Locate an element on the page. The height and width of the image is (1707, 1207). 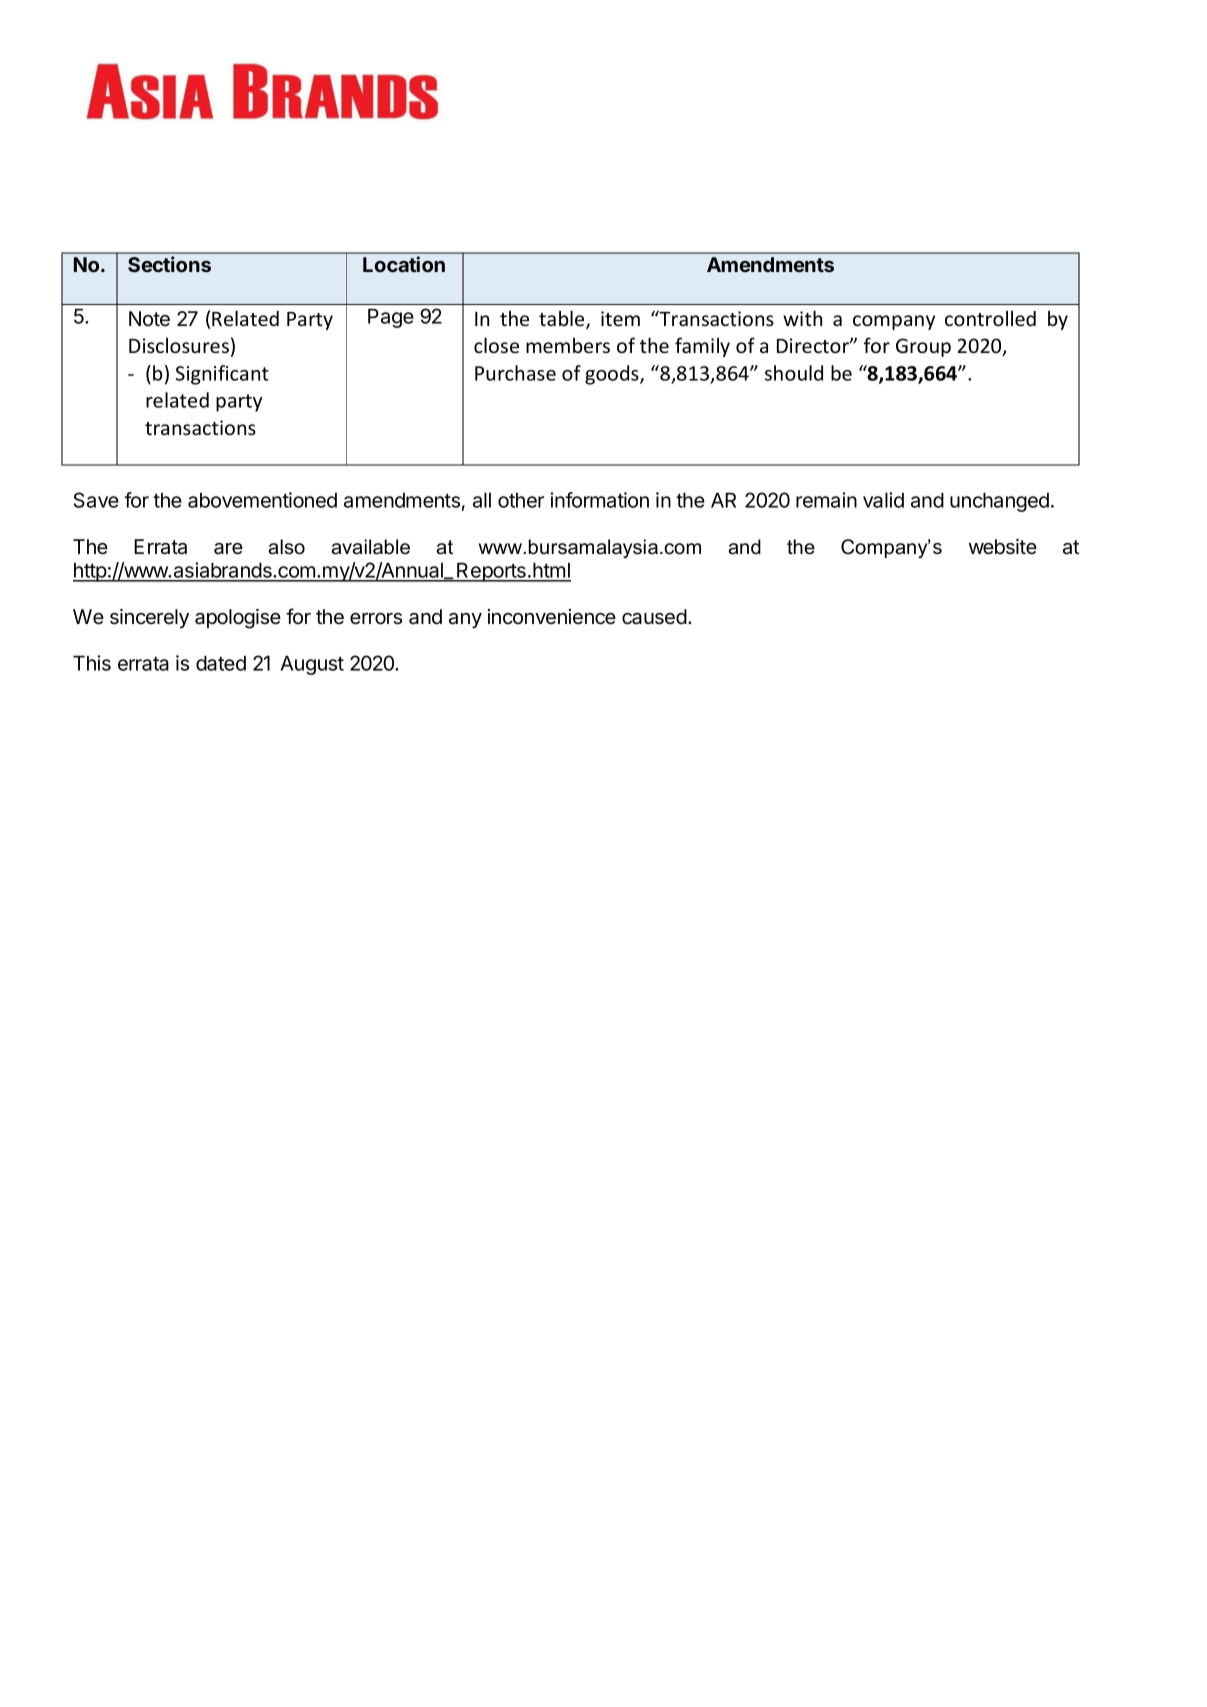
other is located at coordinates (521, 500).
